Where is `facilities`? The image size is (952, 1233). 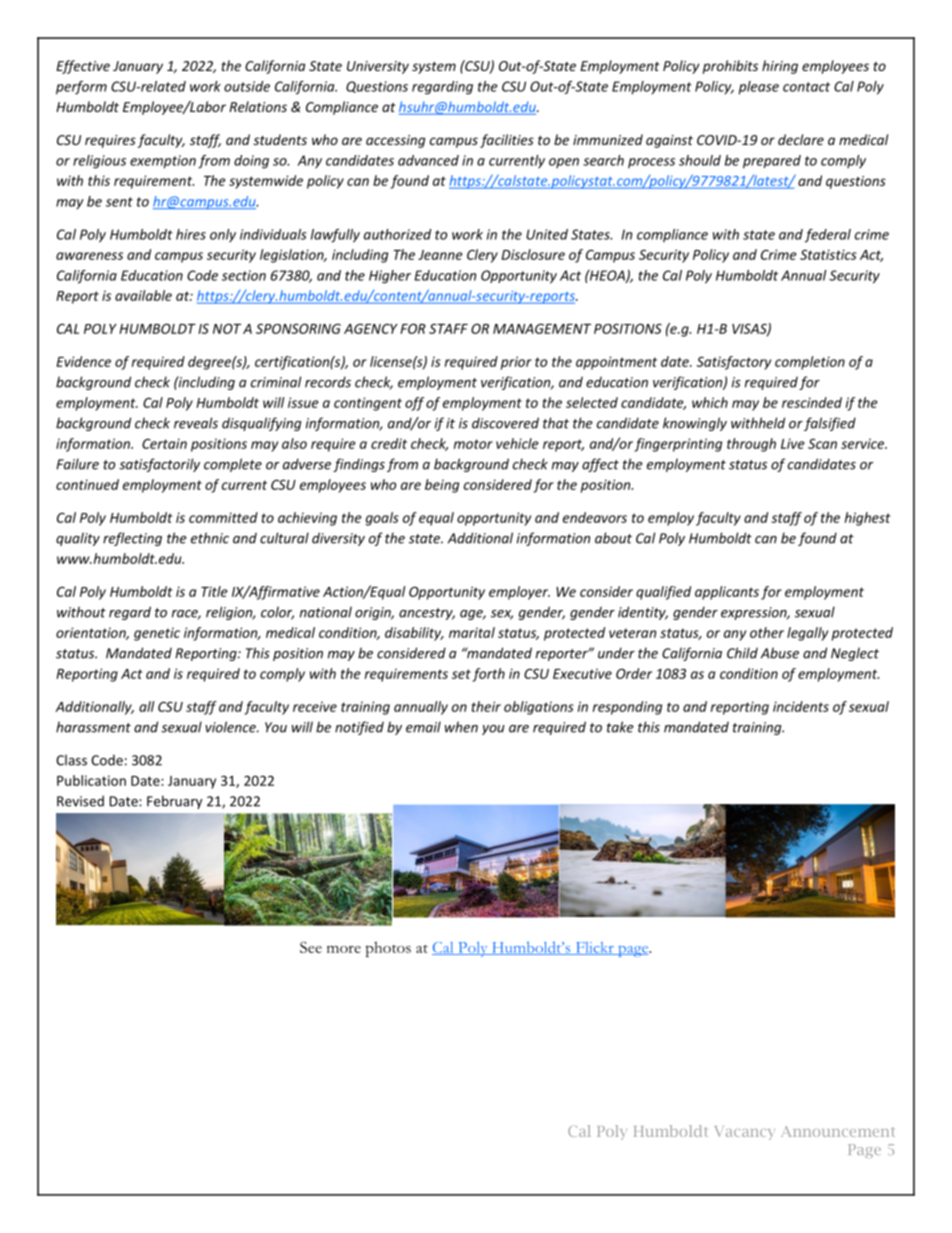
facilities is located at coordinates (507, 141).
